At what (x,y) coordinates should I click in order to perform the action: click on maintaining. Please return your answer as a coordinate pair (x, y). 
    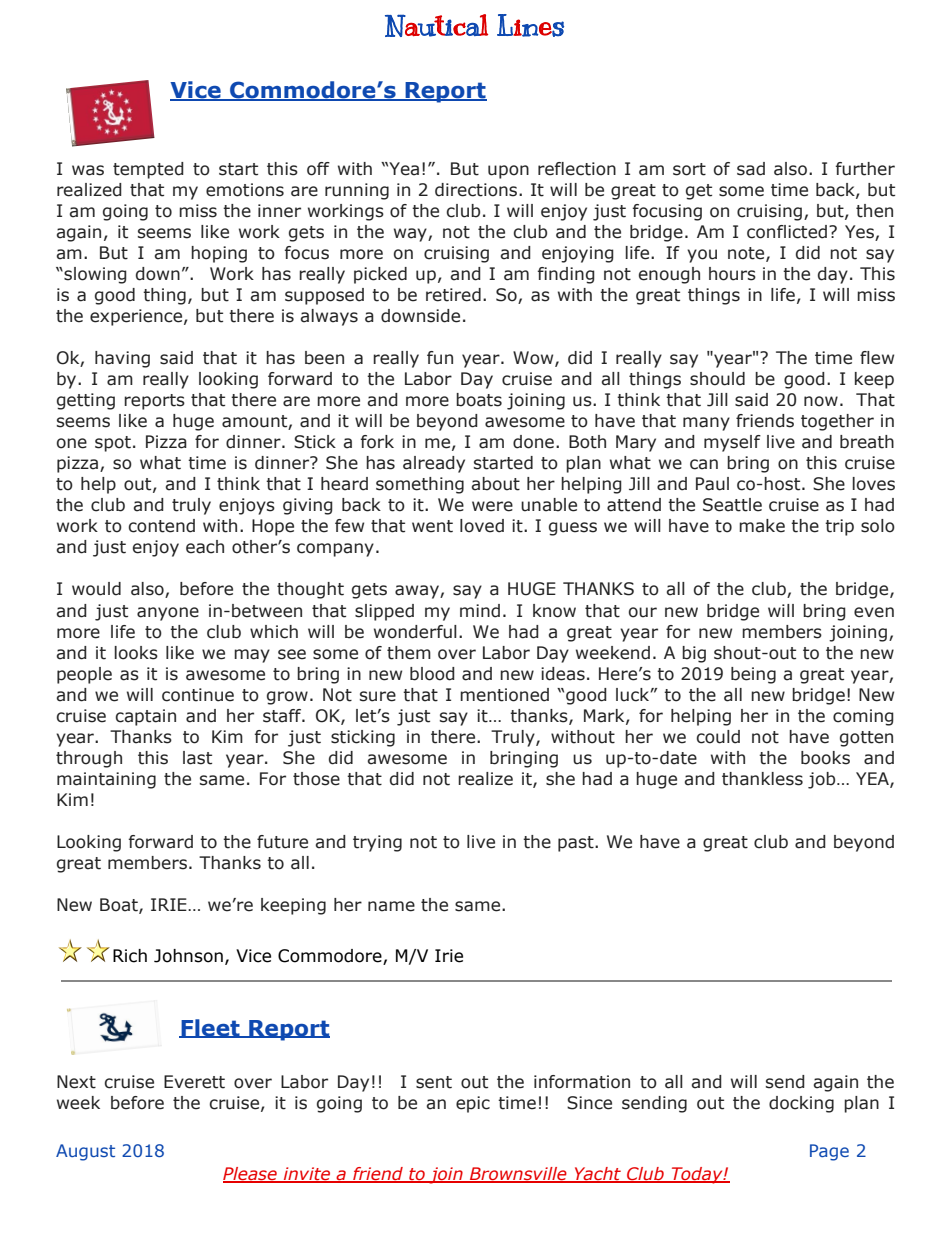
    Looking at the image, I should click on (106, 780).
